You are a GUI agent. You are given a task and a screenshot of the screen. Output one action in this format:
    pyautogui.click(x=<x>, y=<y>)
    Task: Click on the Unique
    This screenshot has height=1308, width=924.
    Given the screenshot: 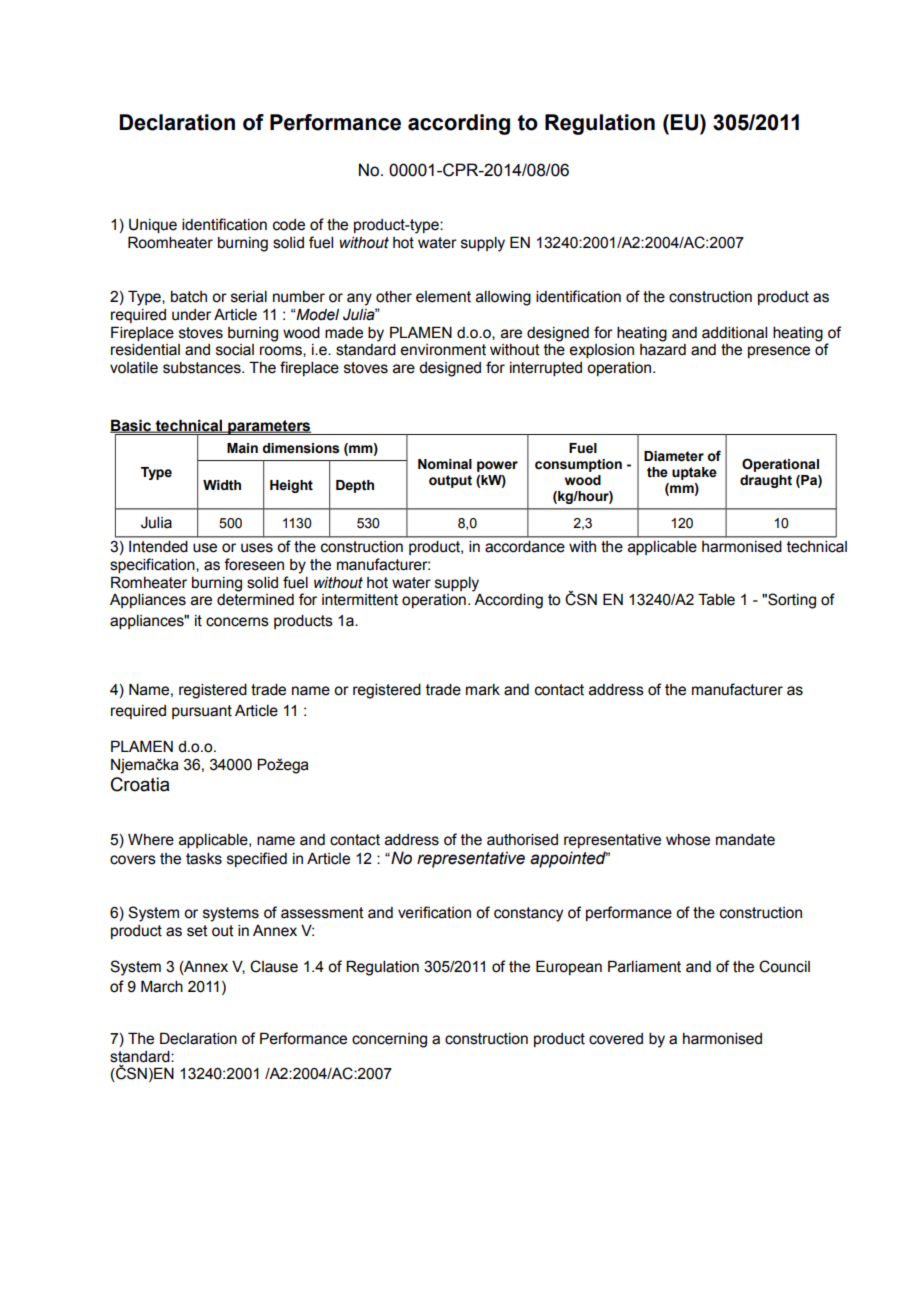 What is the action you would take?
    pyautogui.click(x=153, y=226)
